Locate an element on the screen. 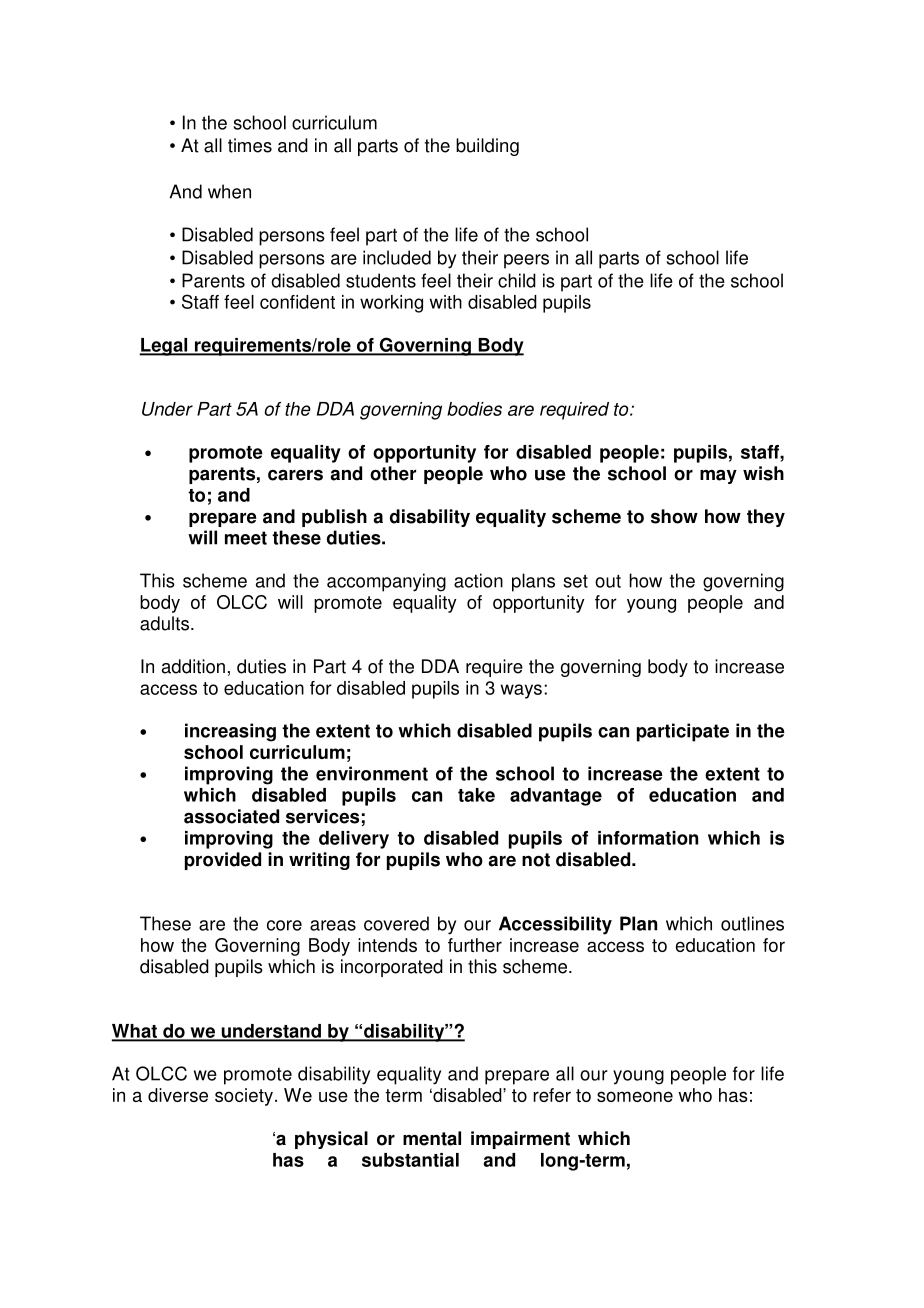  meet is located at coordinates (246, 538).
